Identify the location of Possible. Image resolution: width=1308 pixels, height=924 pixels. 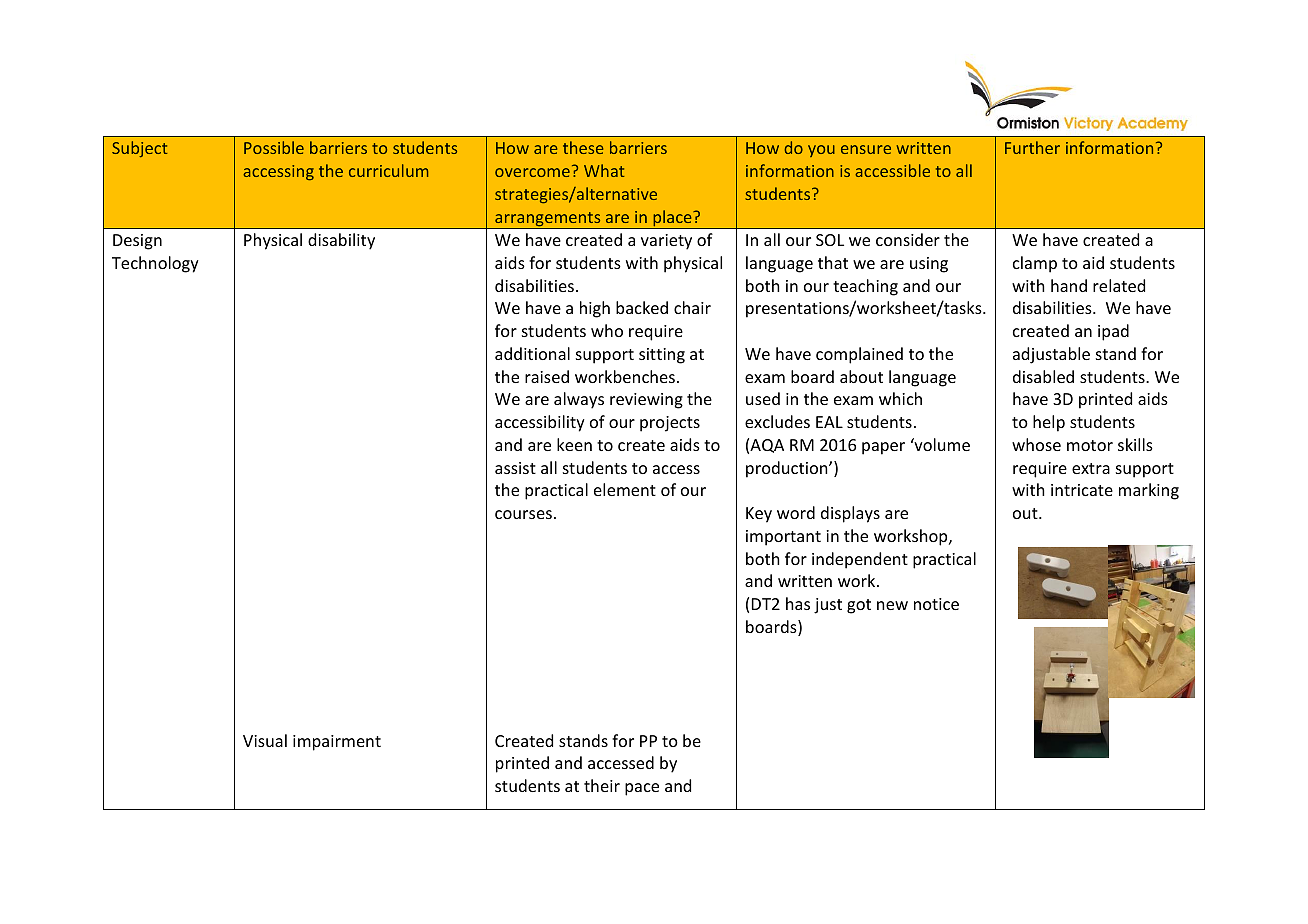
(274, 147).
